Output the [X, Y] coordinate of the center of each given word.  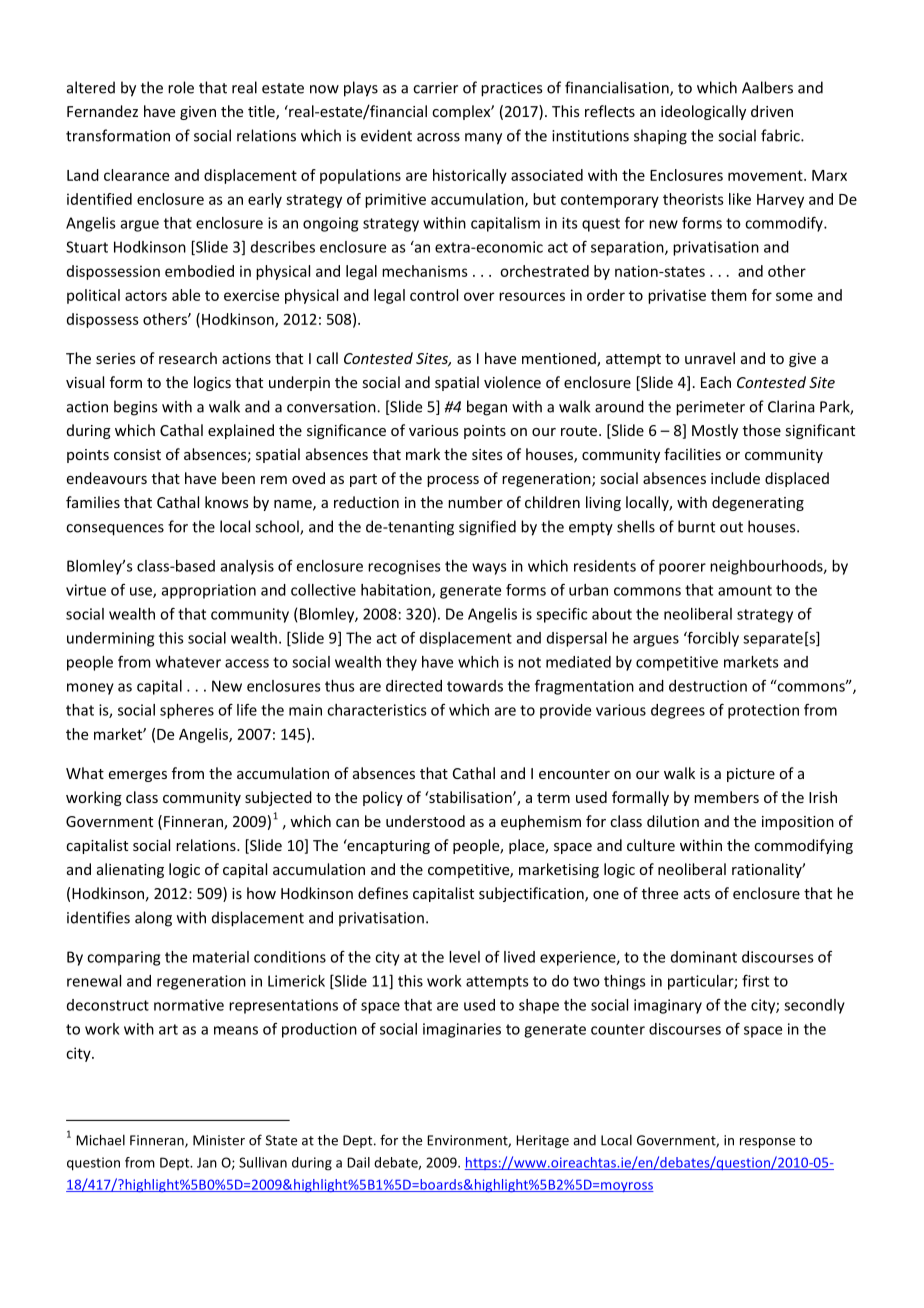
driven [772, 111]
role [181, 87]
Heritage [542, 1141]
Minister [219, 1140]
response [767, 1143]
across [438, 137]
